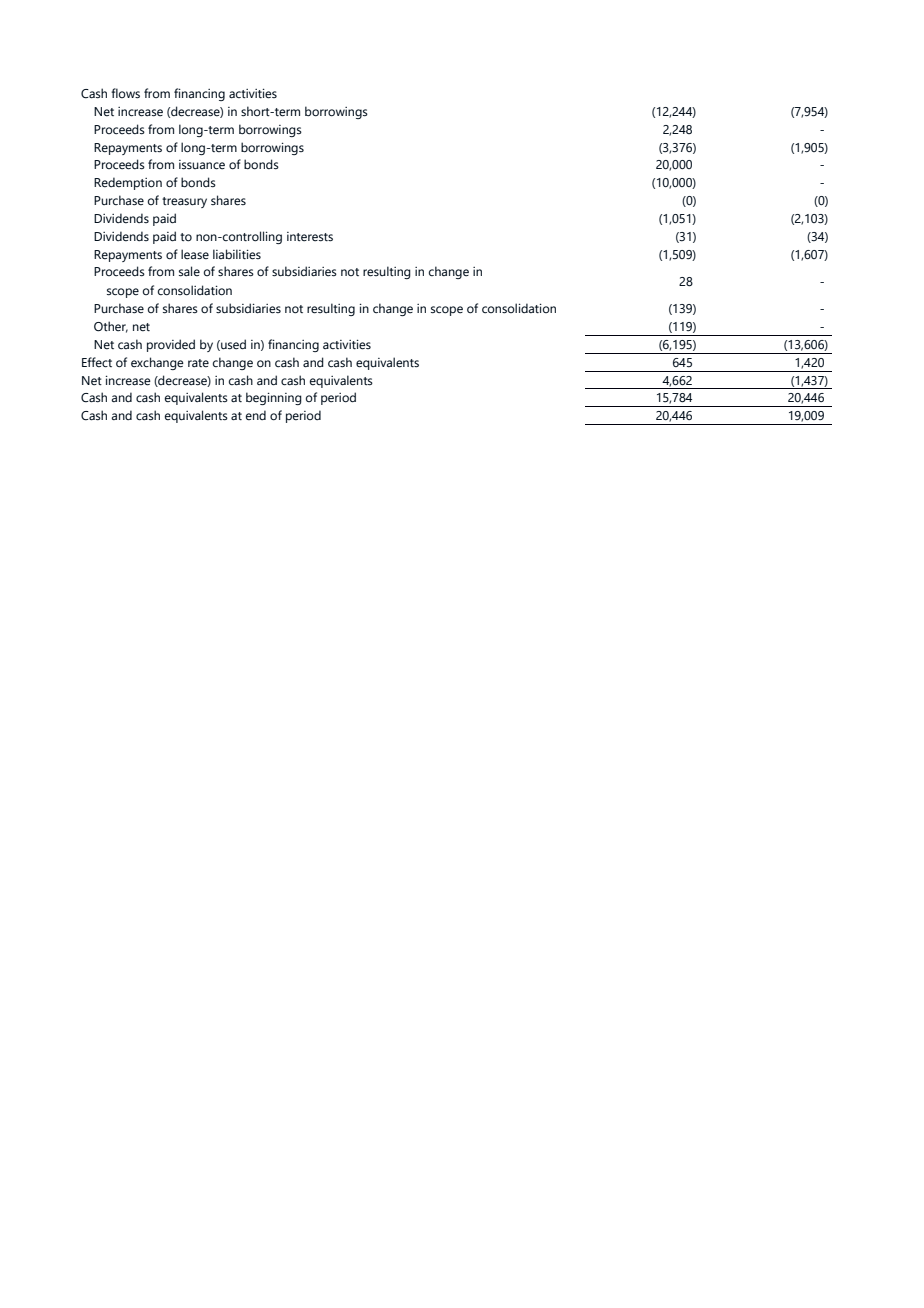 The image size is (924, 1308). Describe the element at coordinates (195, 254) in the screenshot. I see `lease` at that location.
